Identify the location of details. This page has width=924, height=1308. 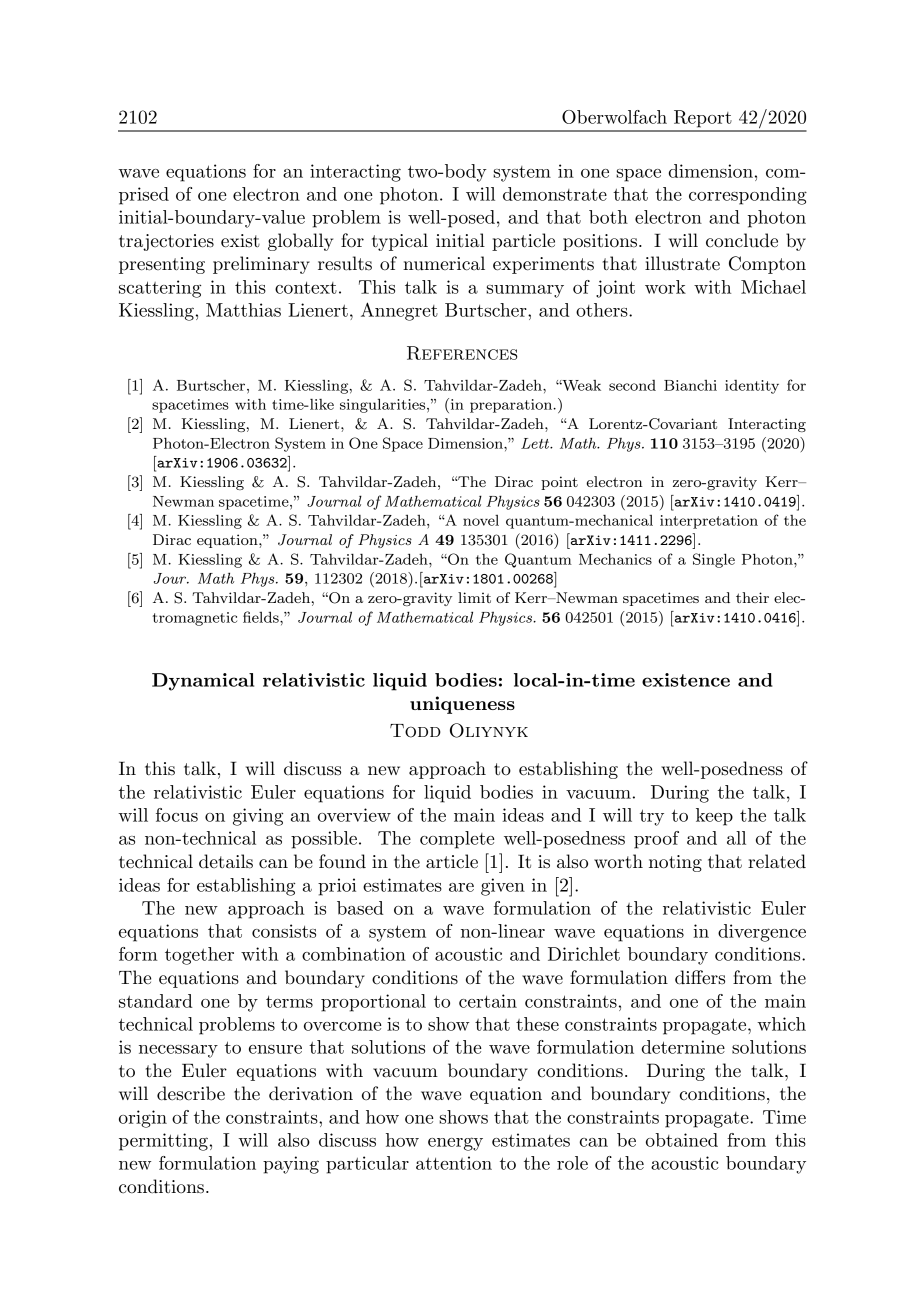
(226, 861).
